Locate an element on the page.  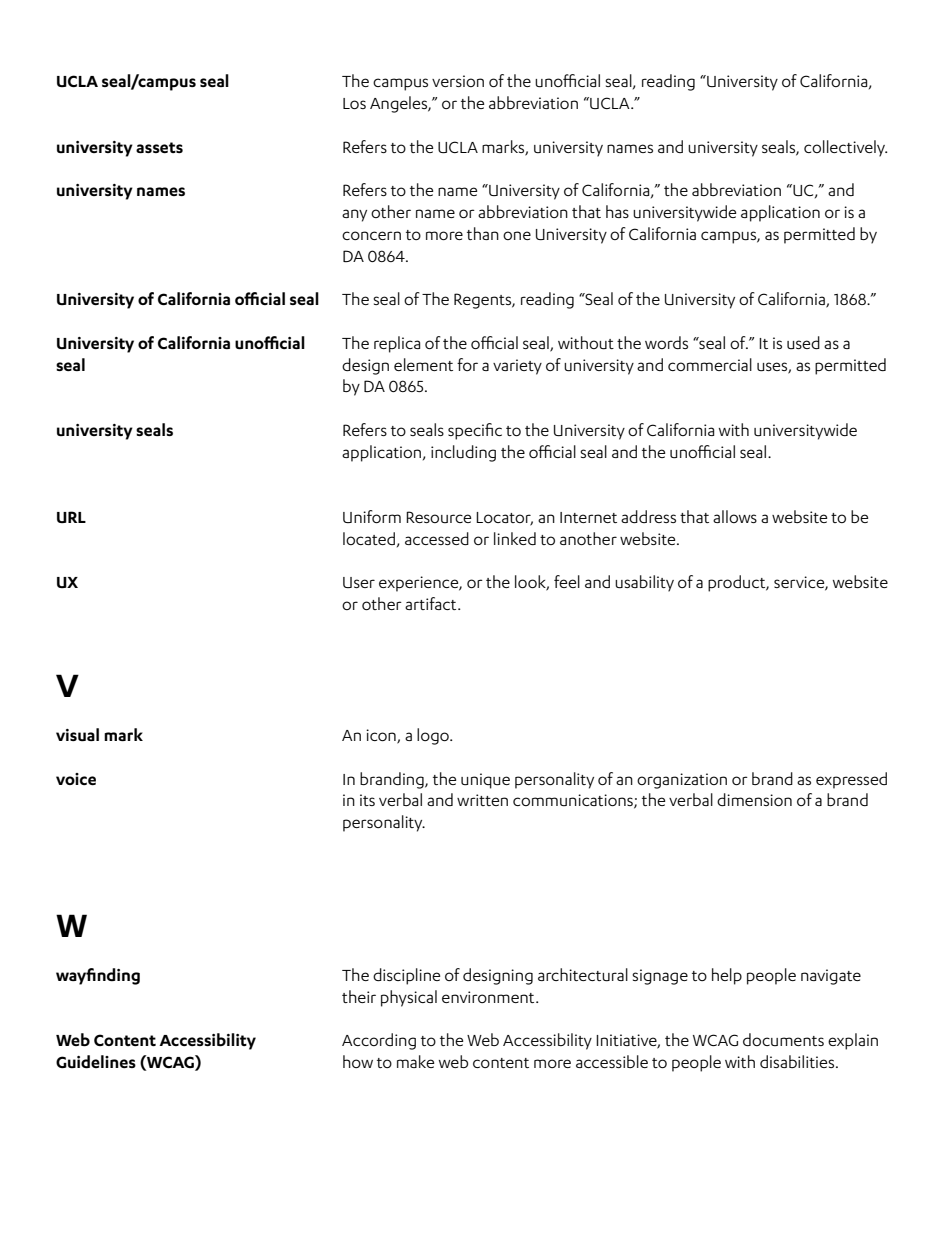
replica is located at coordinates (397, 344).
